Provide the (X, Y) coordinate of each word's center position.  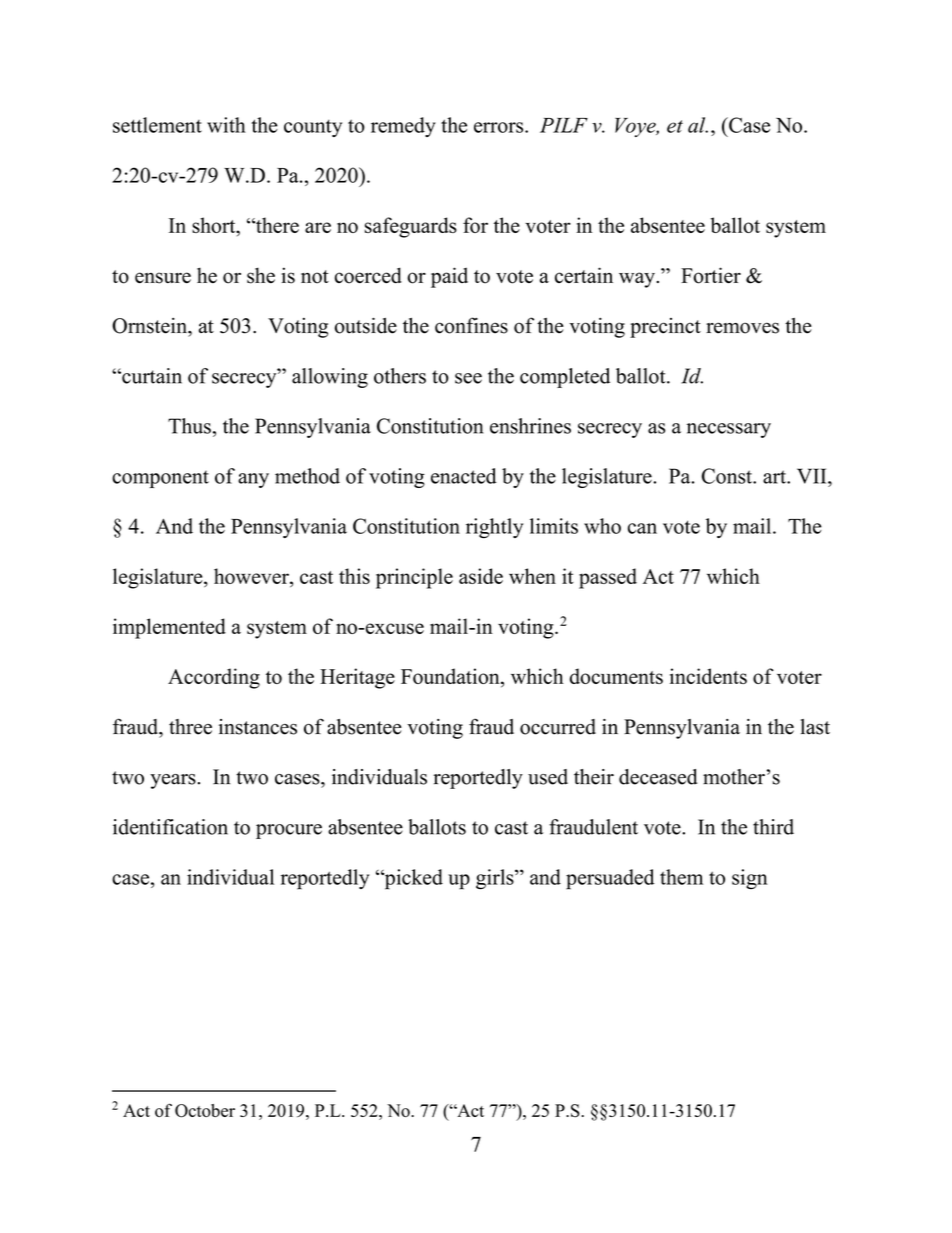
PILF (564, 125)
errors (500, 127)
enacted (464, 476)
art (775, 477)
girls (496, 879)
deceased (658, 777)
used (548, 777)
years (174, 781)
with (226, 125)
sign (750, 879)
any (253, 480)
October (205, 1111)
